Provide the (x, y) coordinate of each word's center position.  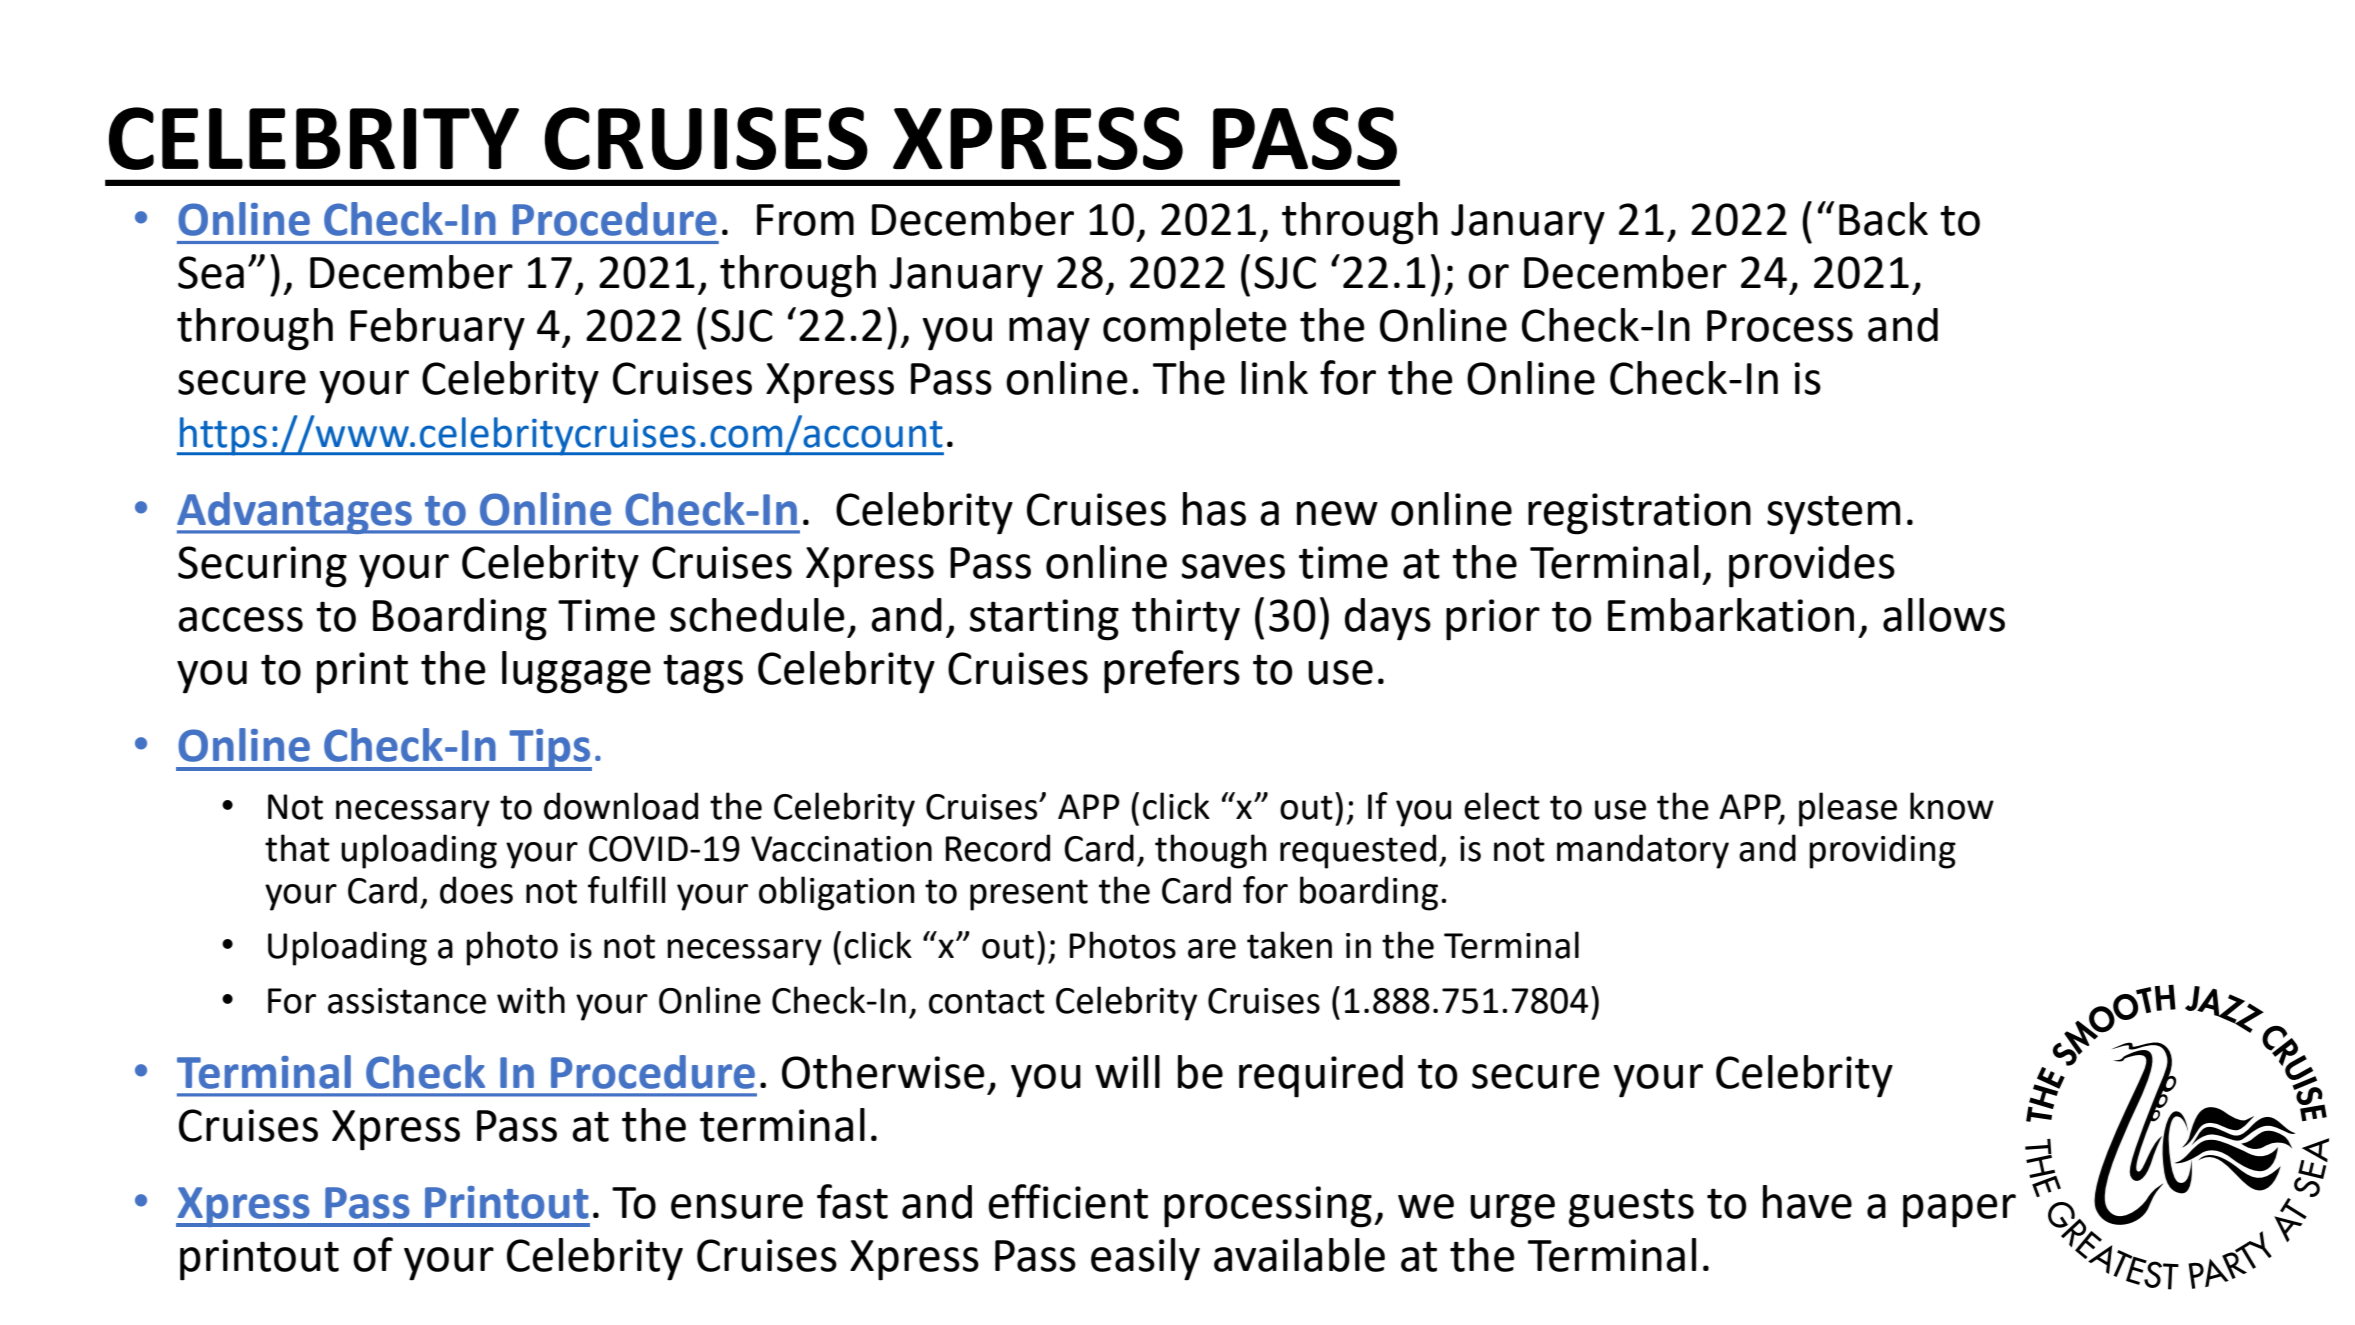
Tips (549, 750)
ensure (737, 1206)
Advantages (295, 513)
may (1049, 334)
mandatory (1643, 851)
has (1214, 509)
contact (987, 1001)
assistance (407, 1001)
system (1833, 515)
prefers (1172, 672)
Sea (211, 272)
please (1848, 809)
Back (1883, 219)
